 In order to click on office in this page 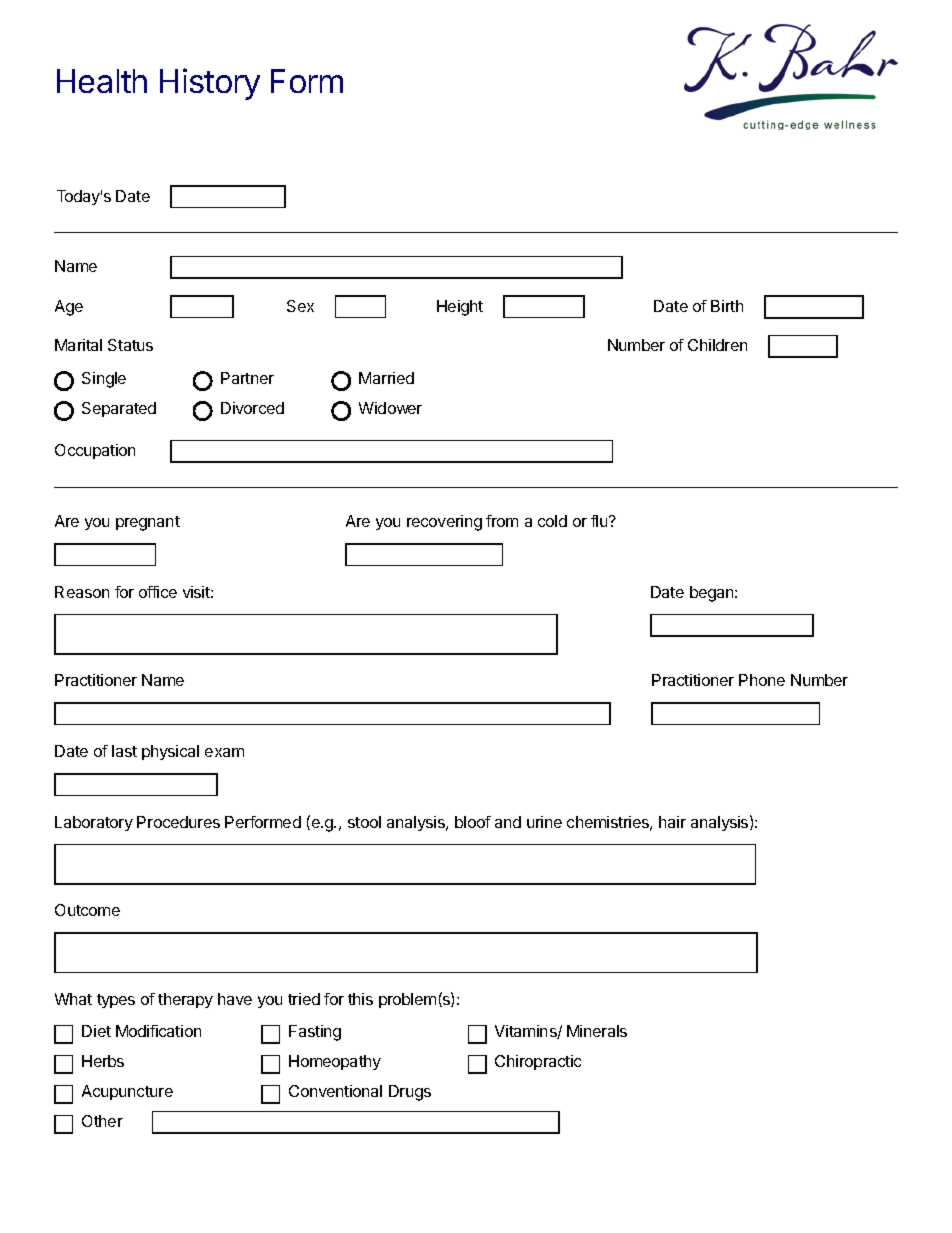, I will do `click(158, 592)`.
